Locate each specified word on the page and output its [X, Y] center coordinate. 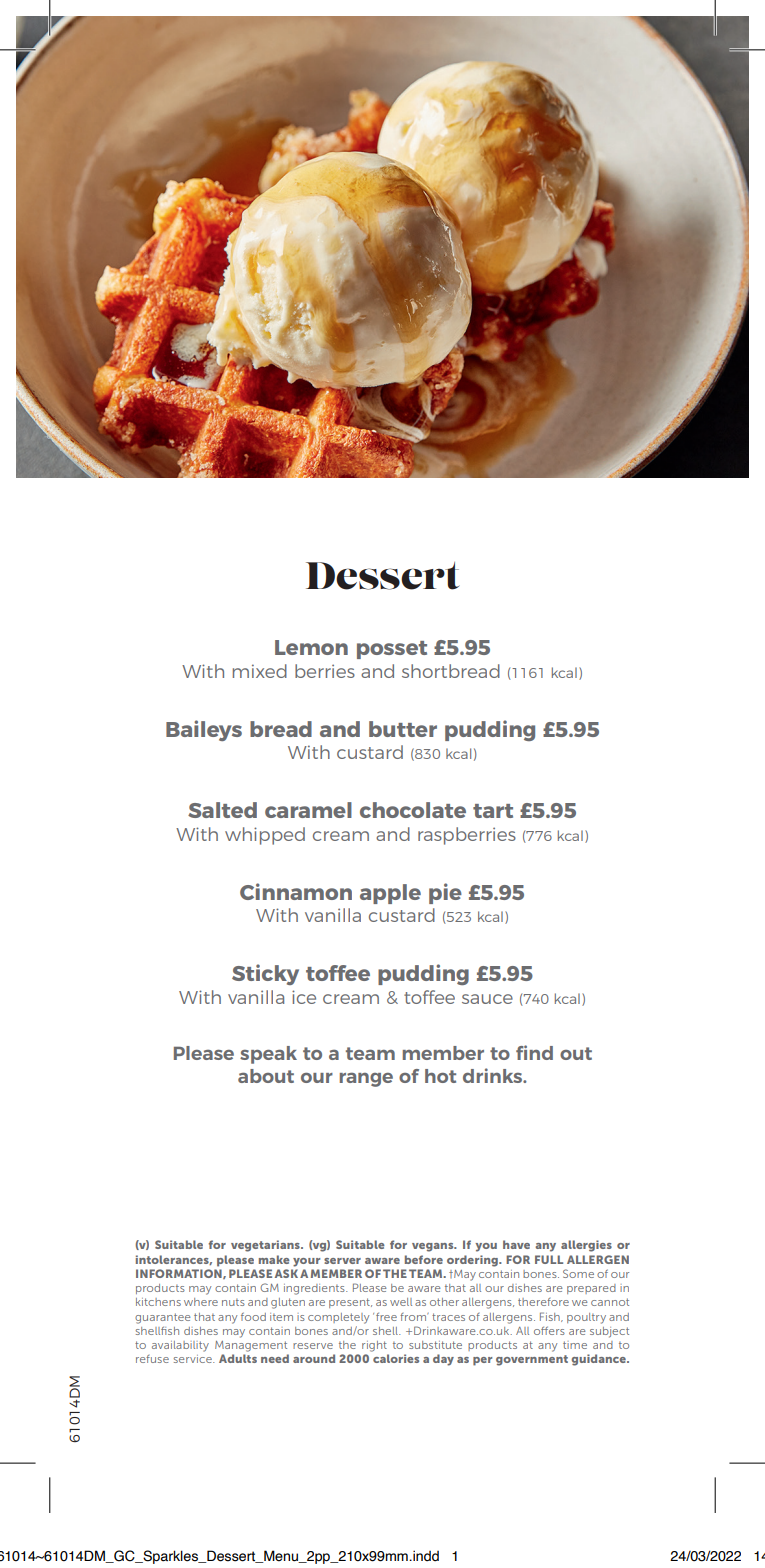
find [534, 1052]
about [266, 1076]
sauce [487, 999]
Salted [222, 810]
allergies [586, 1246]
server [342, 1261]
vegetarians [266, 1246]
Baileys [204, 730]
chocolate [413, 810]
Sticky [265, 974]
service [194, 1359]
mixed [260, 671]
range [366, 1079]
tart [493, 811]
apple [390, 894]
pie [445, 893]
